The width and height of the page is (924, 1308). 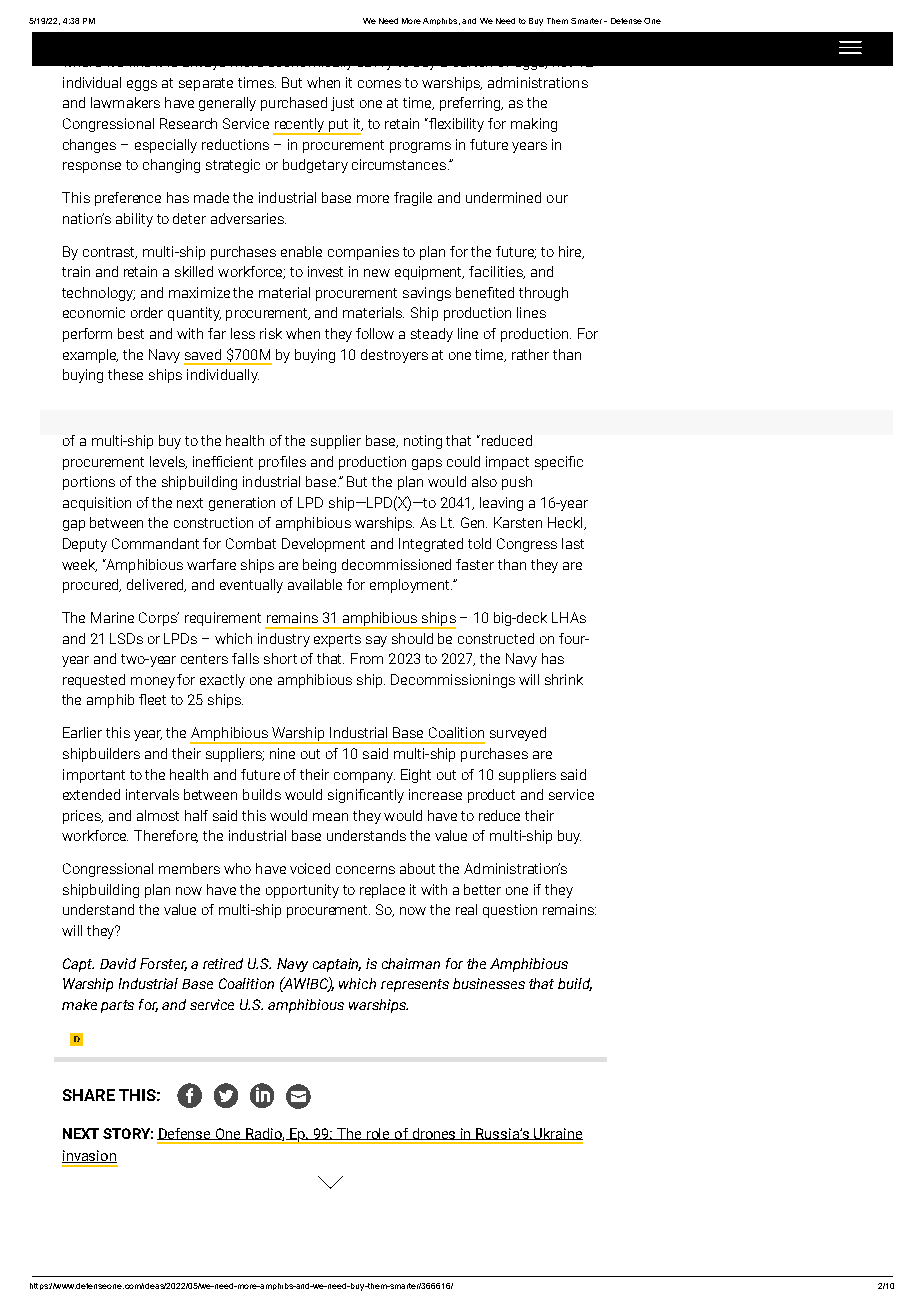 I want to click on Ukraine, so click(x=557, y=1134).
